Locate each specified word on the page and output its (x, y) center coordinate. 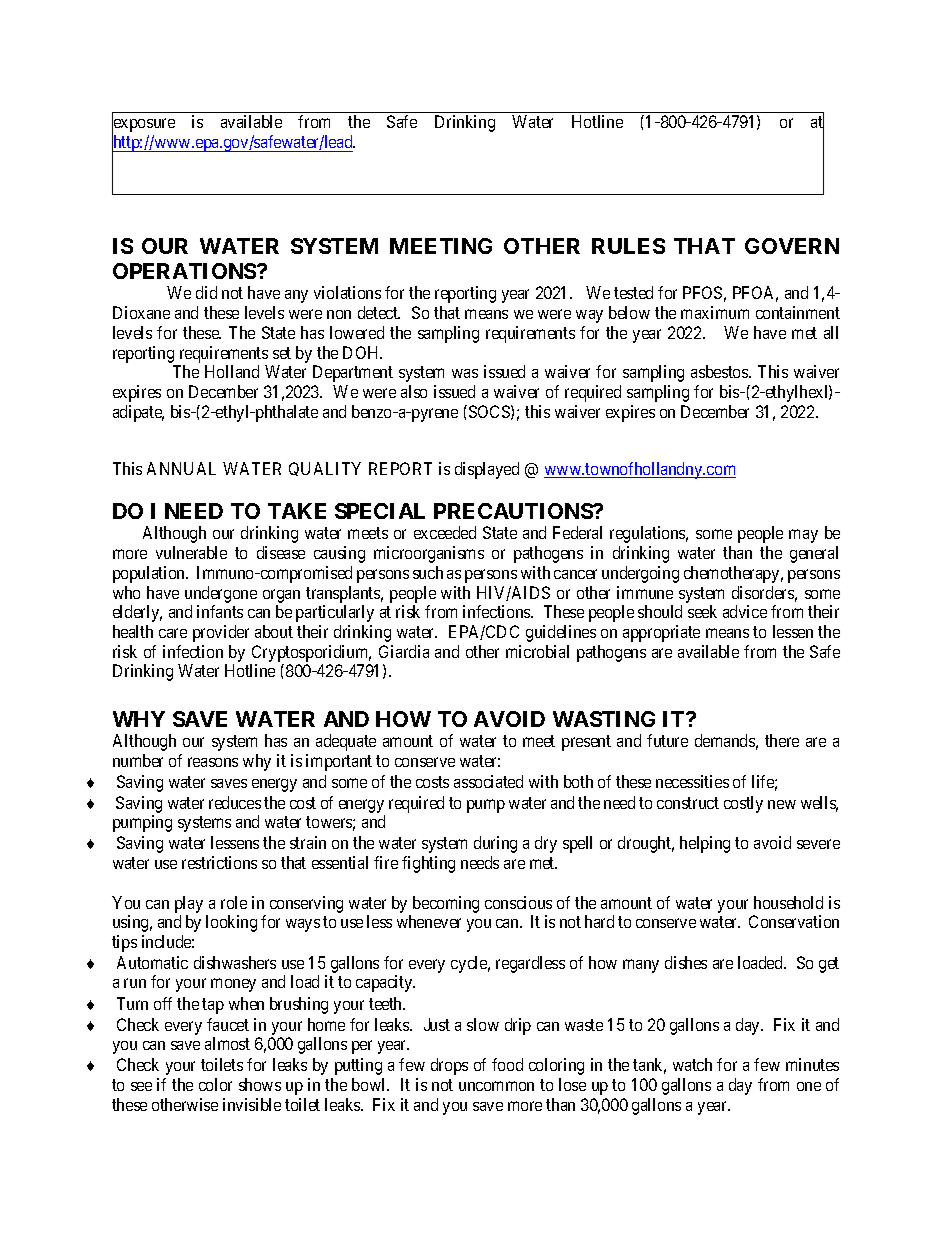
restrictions (219, 862)
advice (745, 611)
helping (705, 844)
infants (220, 611)
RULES (628, 246)
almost (227, 1043)
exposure (143, 126)
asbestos (720, 371)
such (428, 572)
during (495, 844)
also (414, 391)
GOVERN (792, 246)
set (282, 353)
